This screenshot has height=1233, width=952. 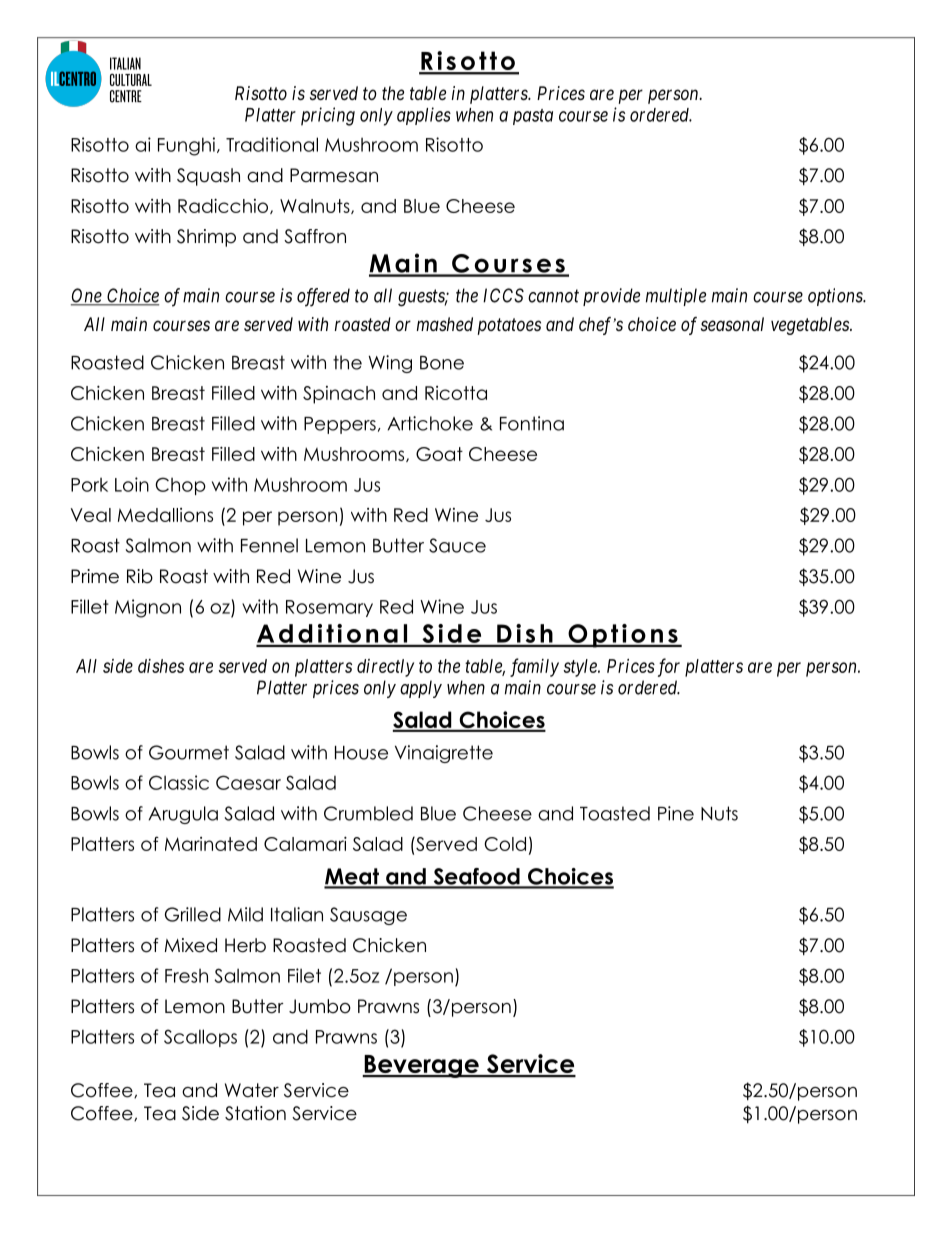 What do you see at coordinates (186, 146) in the screenshot?
I see `Funghi` at bounding box center [186, 146].
